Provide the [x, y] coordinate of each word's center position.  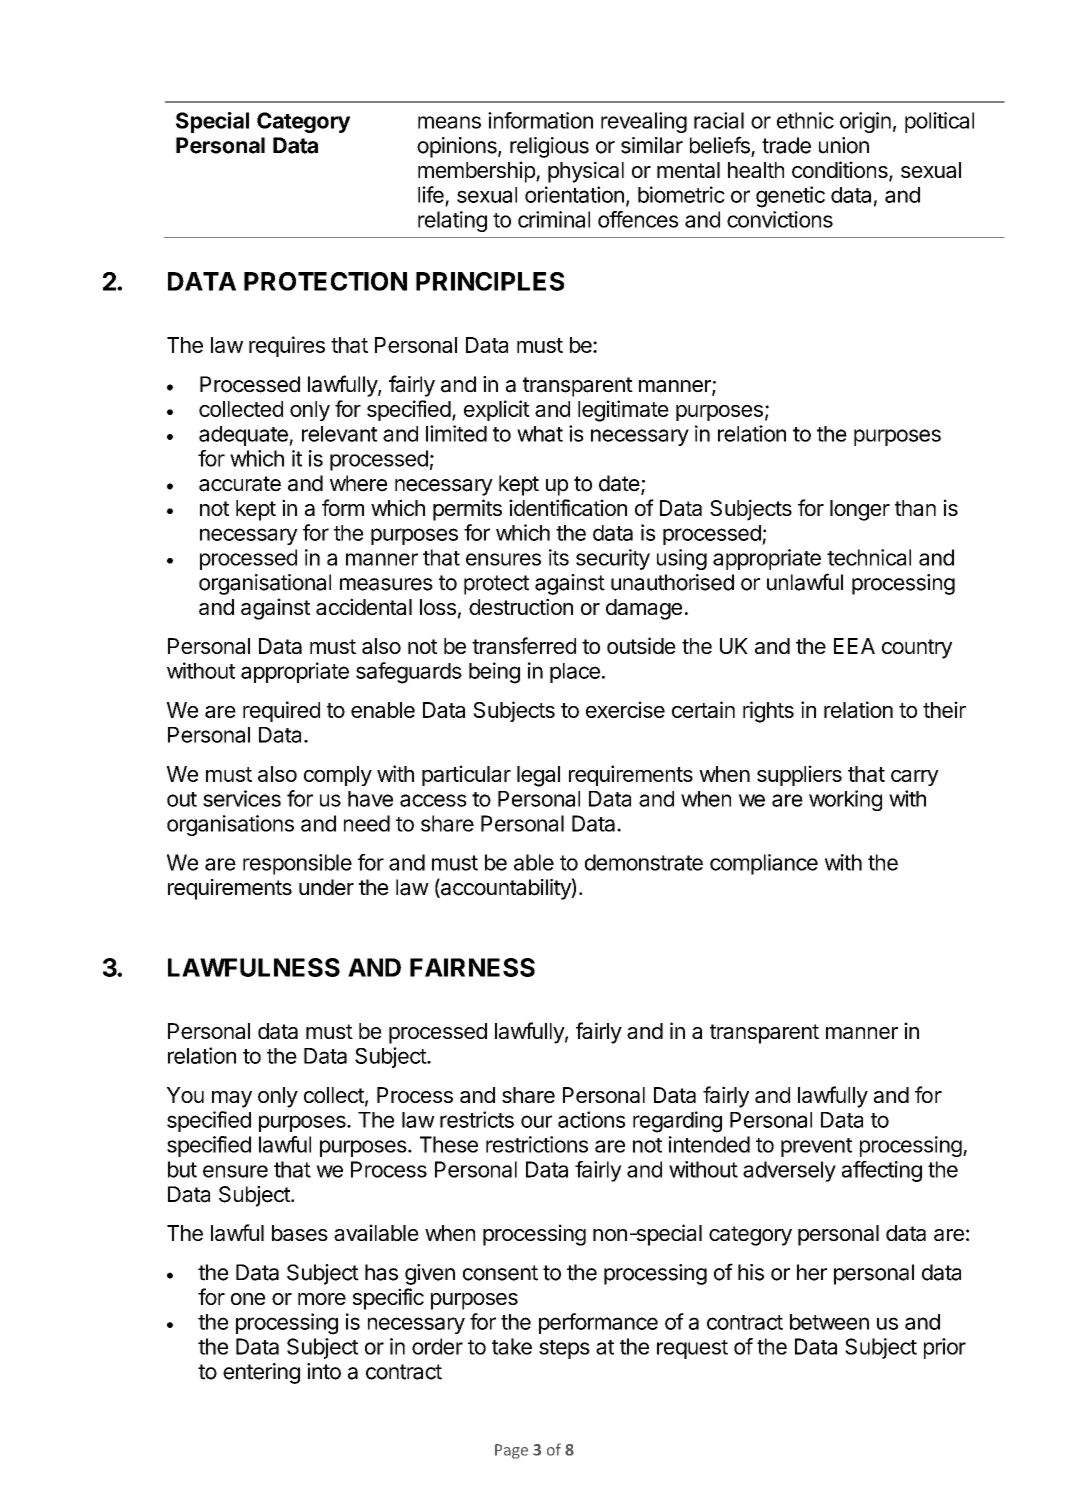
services [242, 798]
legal [538, 776]
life [431, 194]
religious [549, 147]
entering [261, 1373]
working [845, 800]
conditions [841, 171]
